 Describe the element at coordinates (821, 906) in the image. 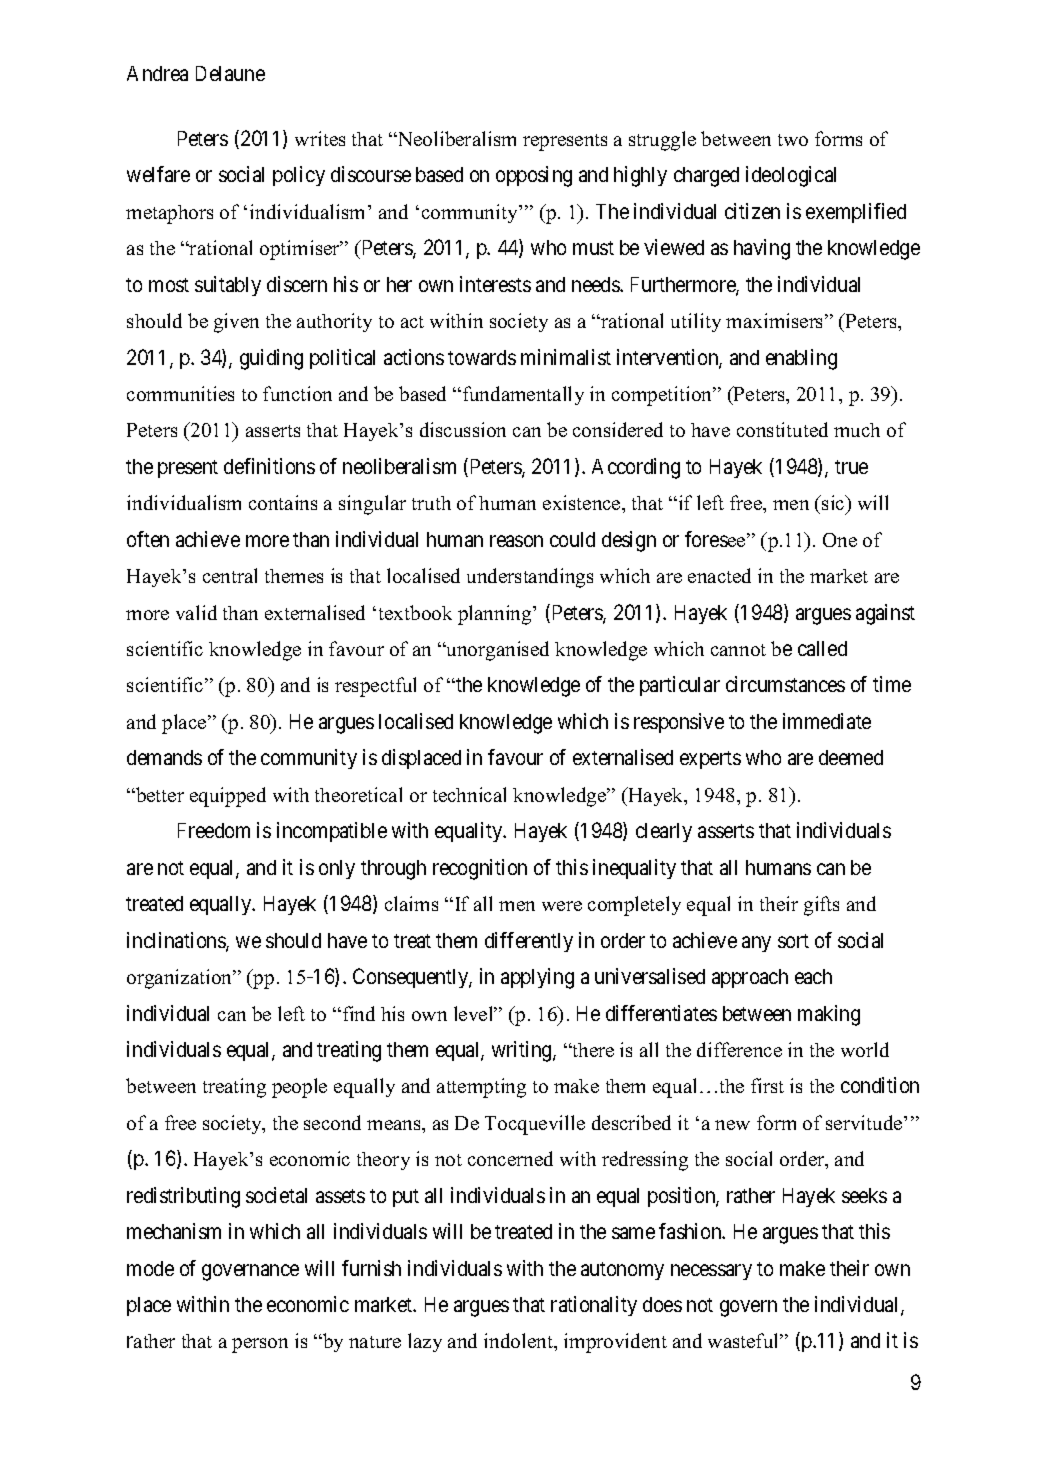

I see `gifts` at that location.
